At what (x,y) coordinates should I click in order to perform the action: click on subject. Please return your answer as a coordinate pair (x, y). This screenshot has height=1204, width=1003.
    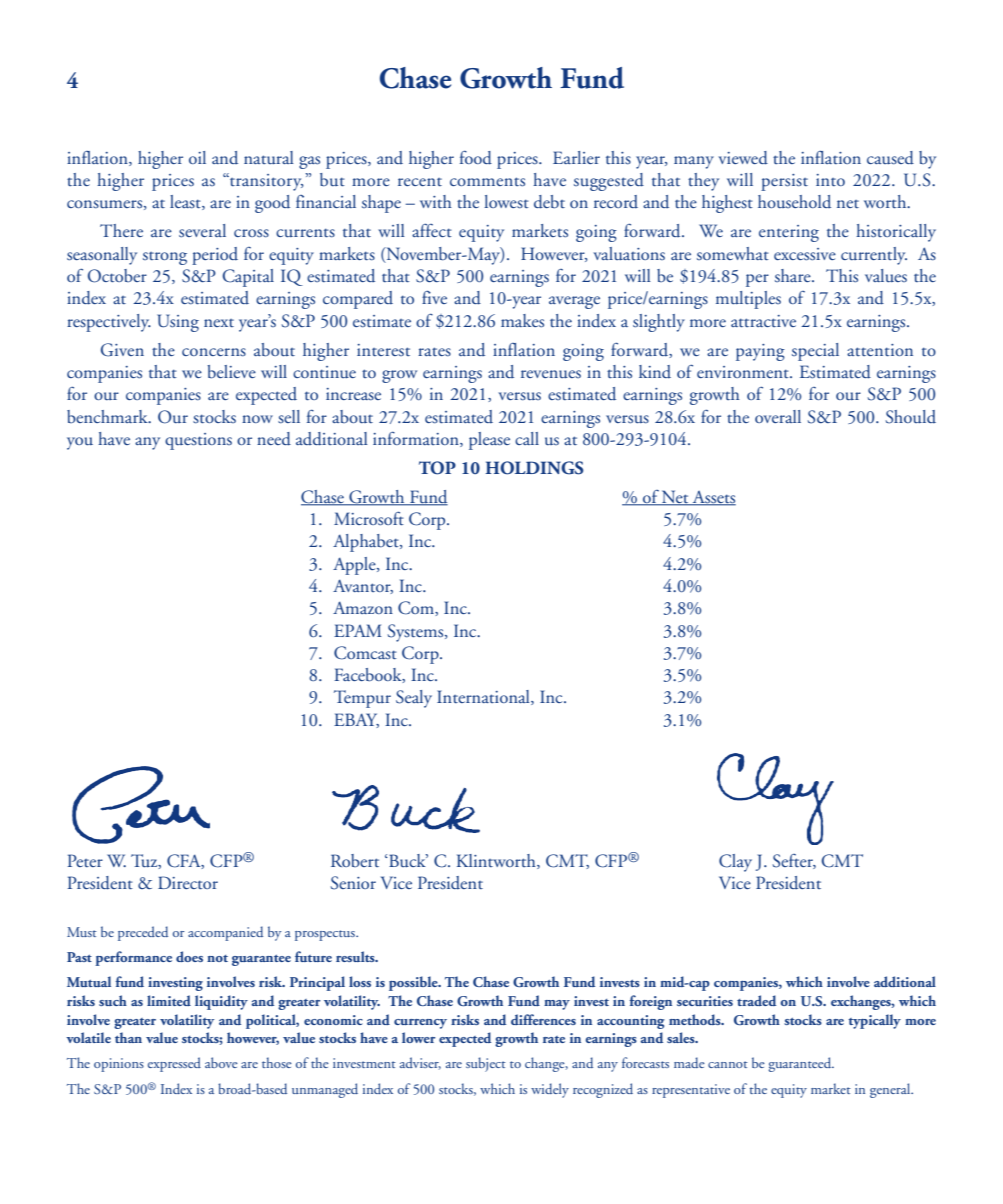
    Looking at the image, I should click on (486, 1064).
